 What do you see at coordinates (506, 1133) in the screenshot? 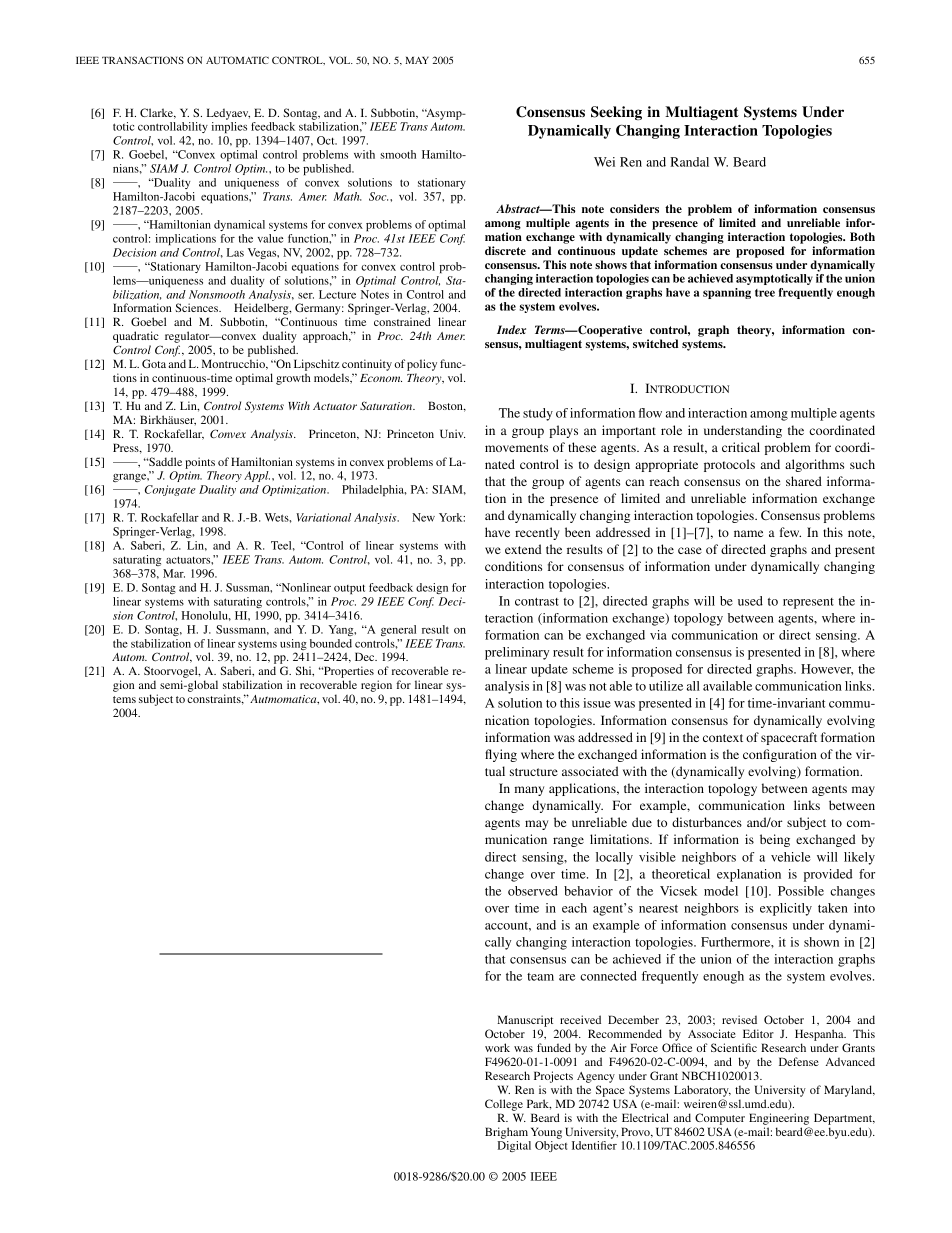
I see `Brigham` at bounding box center [506, 1133].
